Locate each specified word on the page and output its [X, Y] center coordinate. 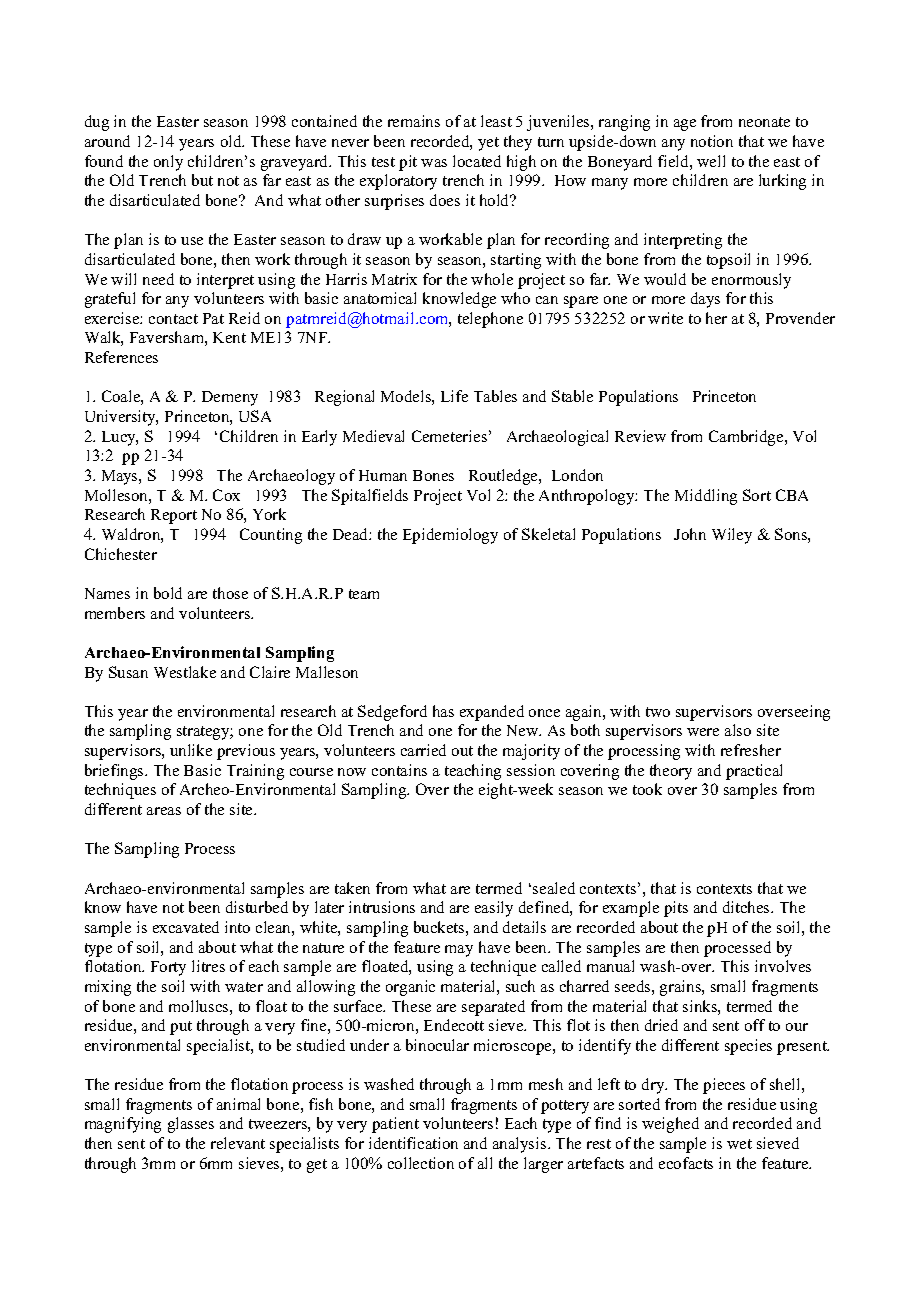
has [443, 711]
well [711, 161]
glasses [191, 1125]
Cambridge [747, 438]
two [658, 712]
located [477, 161]
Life [454, 396]
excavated [186, 927]
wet [739, 1144]
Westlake [185, 672]
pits [676, 909]
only [168, 163]
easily [494, 909]
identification [413, 1143]
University [121, 418]
